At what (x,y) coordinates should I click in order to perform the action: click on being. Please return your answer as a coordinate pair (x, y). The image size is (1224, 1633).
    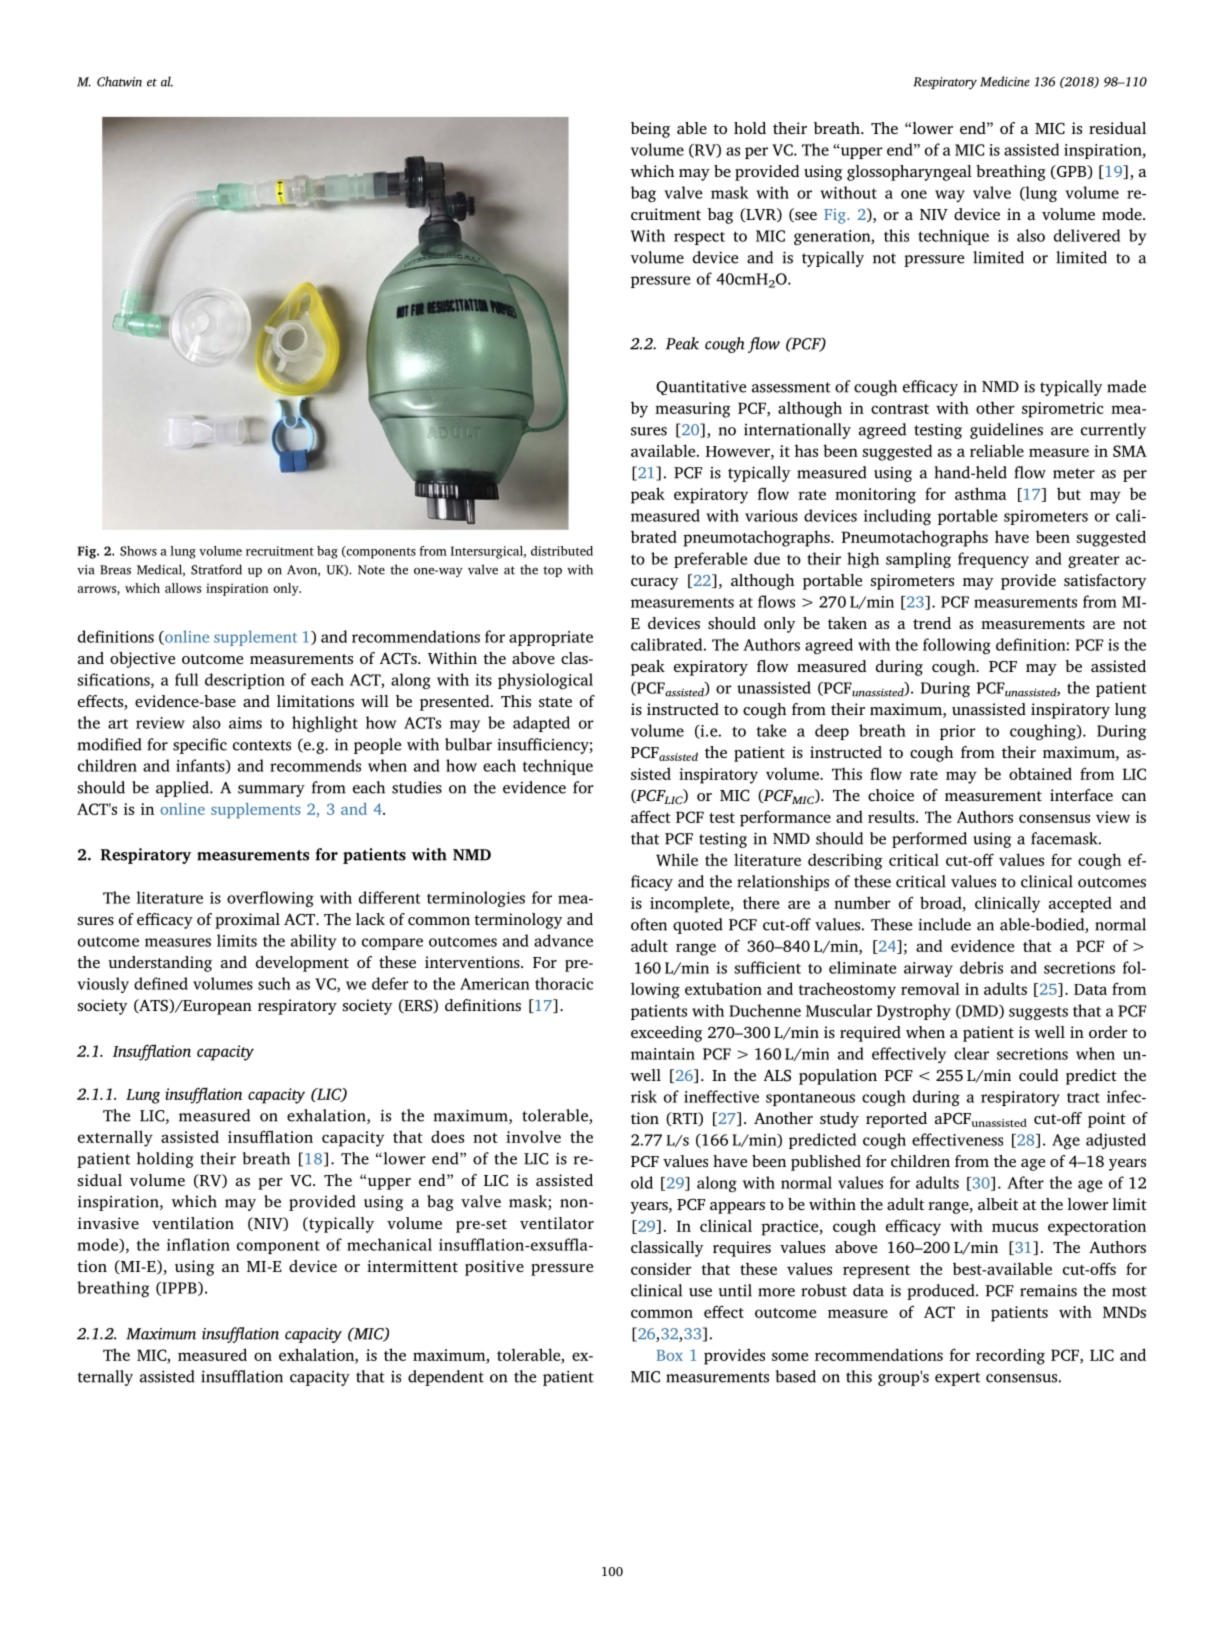
    Looking at the image, I should click on (650, 130).
